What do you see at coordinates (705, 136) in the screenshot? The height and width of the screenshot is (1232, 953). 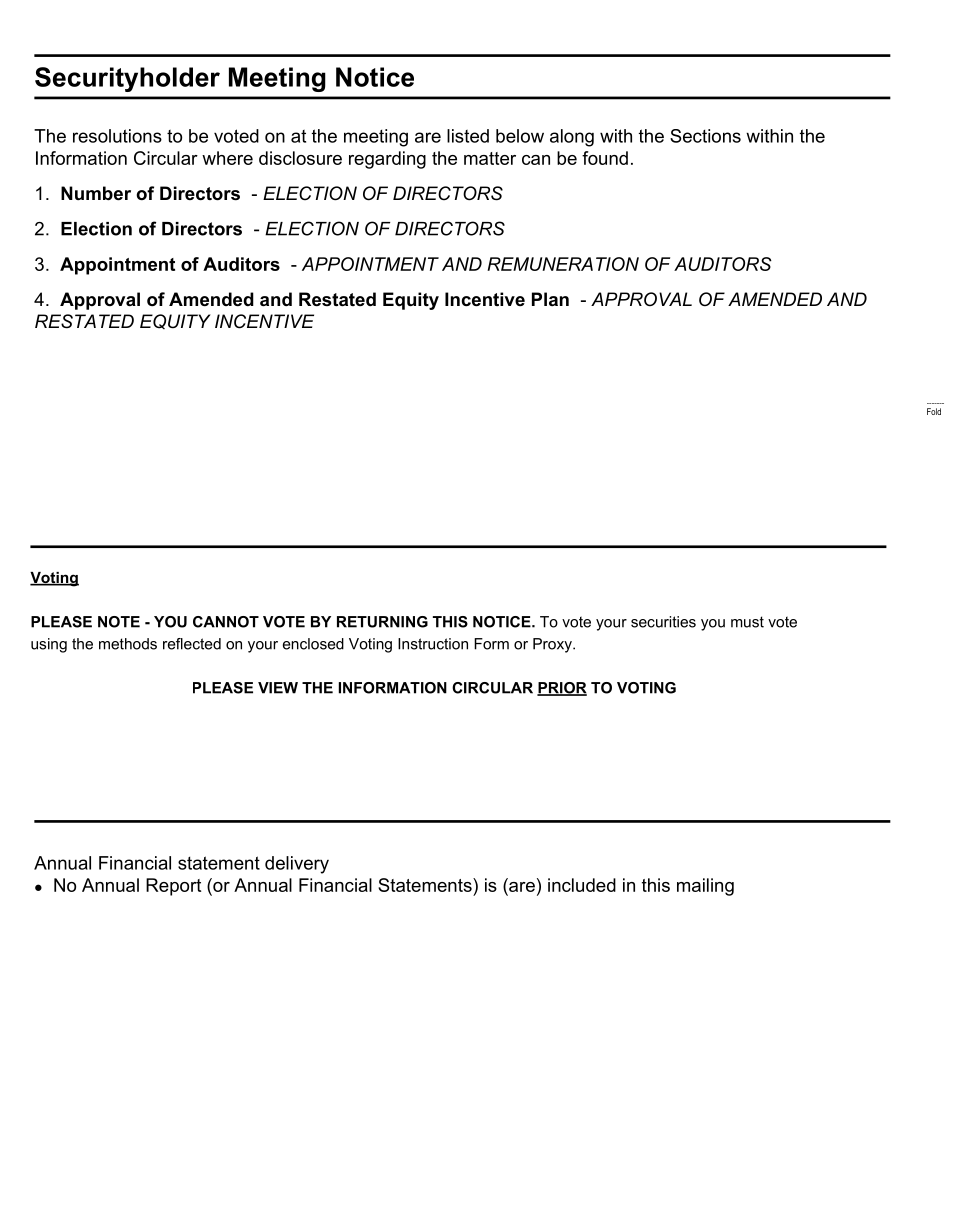 I see `Sections` at bounding box center [705, 136].
